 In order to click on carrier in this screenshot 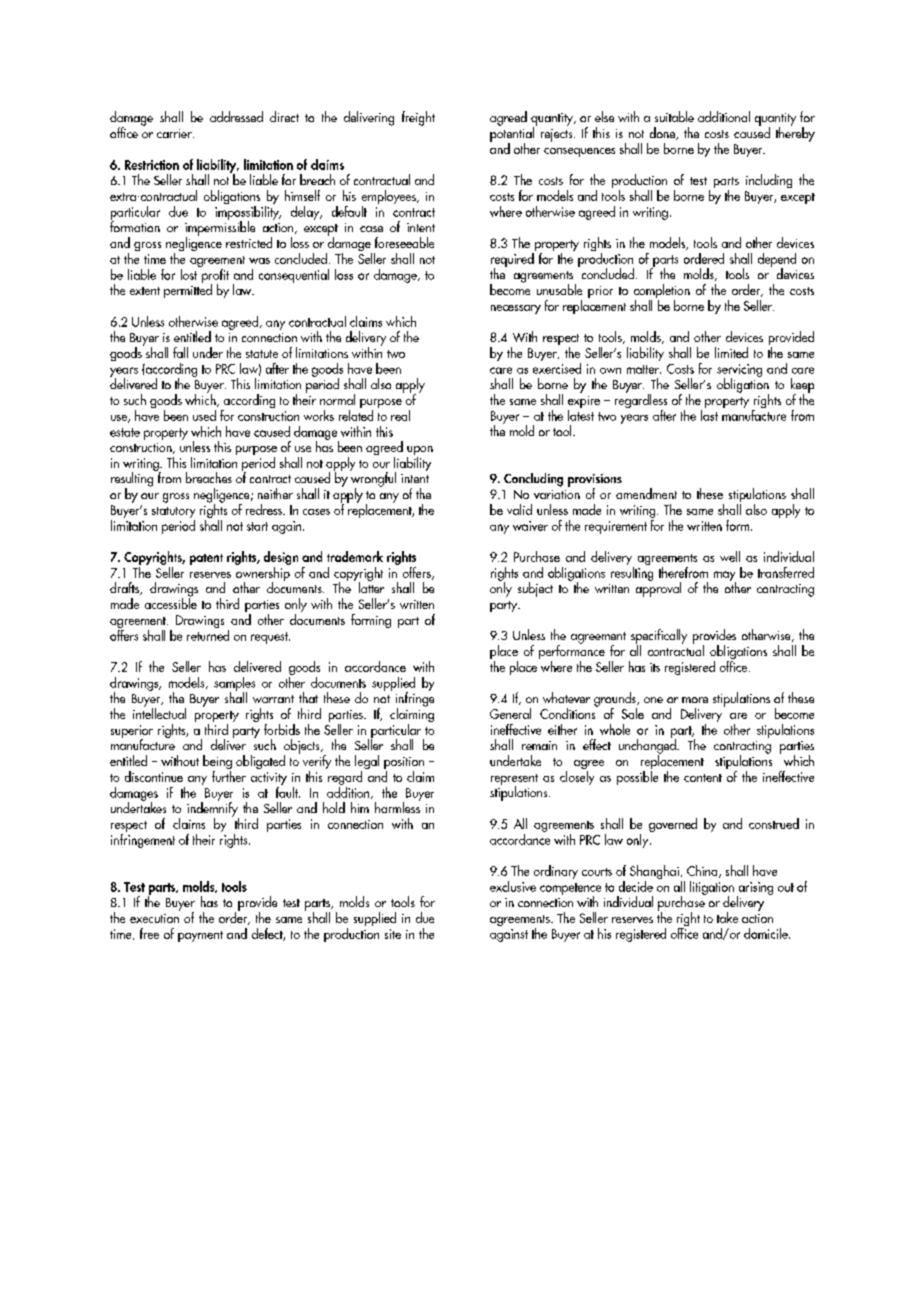, I will do `click(175, 133)`.
